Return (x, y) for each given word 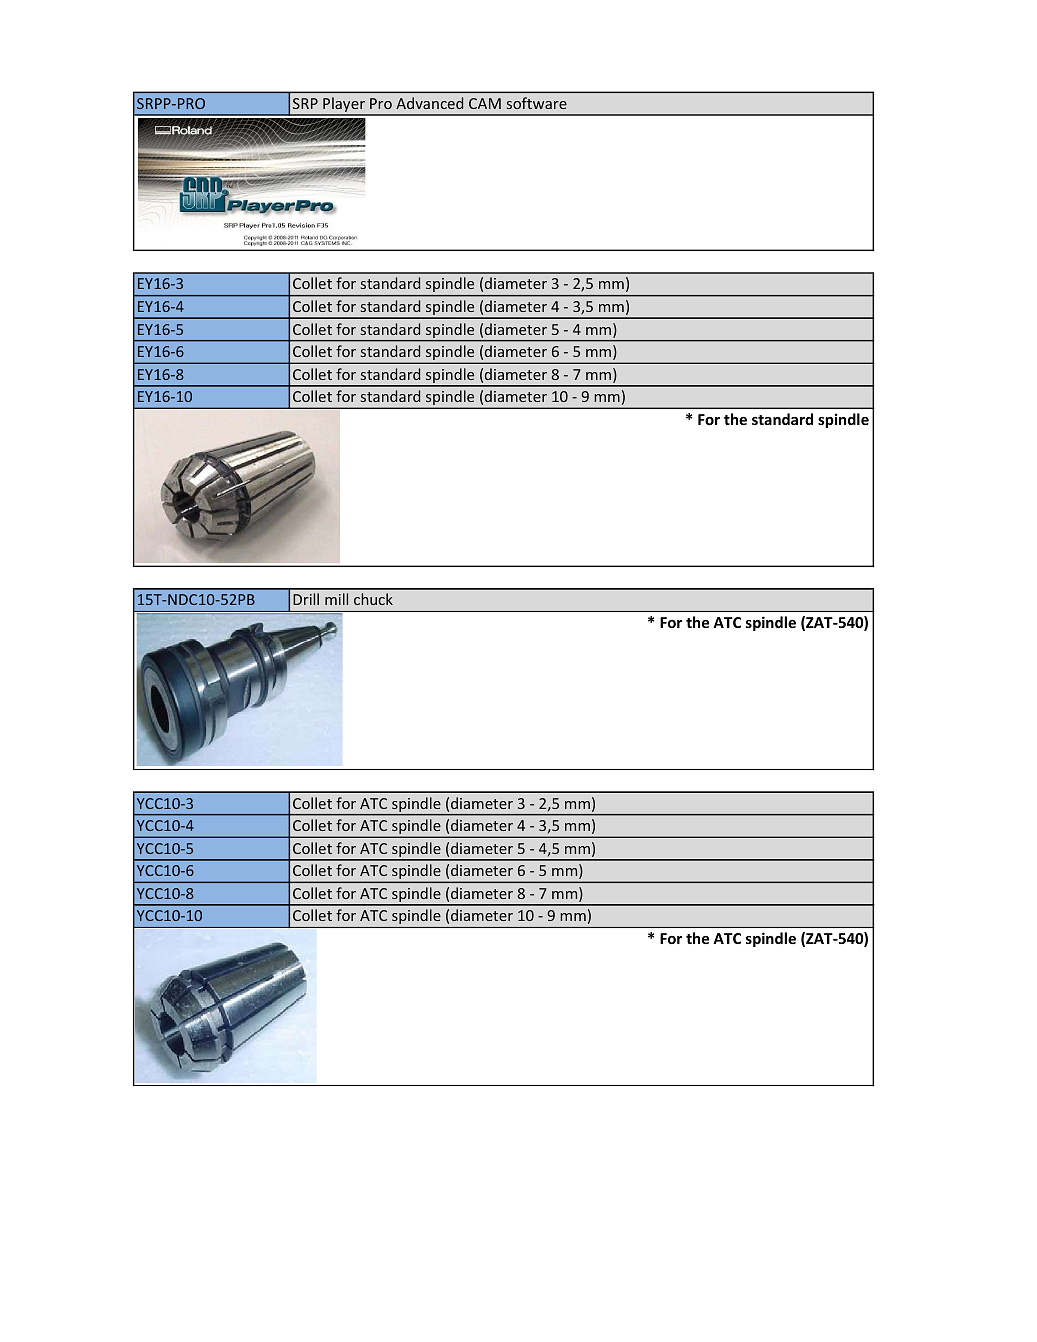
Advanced (429, 103)
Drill (306, 599)
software (537, 103)
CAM (485, 103)
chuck (373, 599)
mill (336, 599)
